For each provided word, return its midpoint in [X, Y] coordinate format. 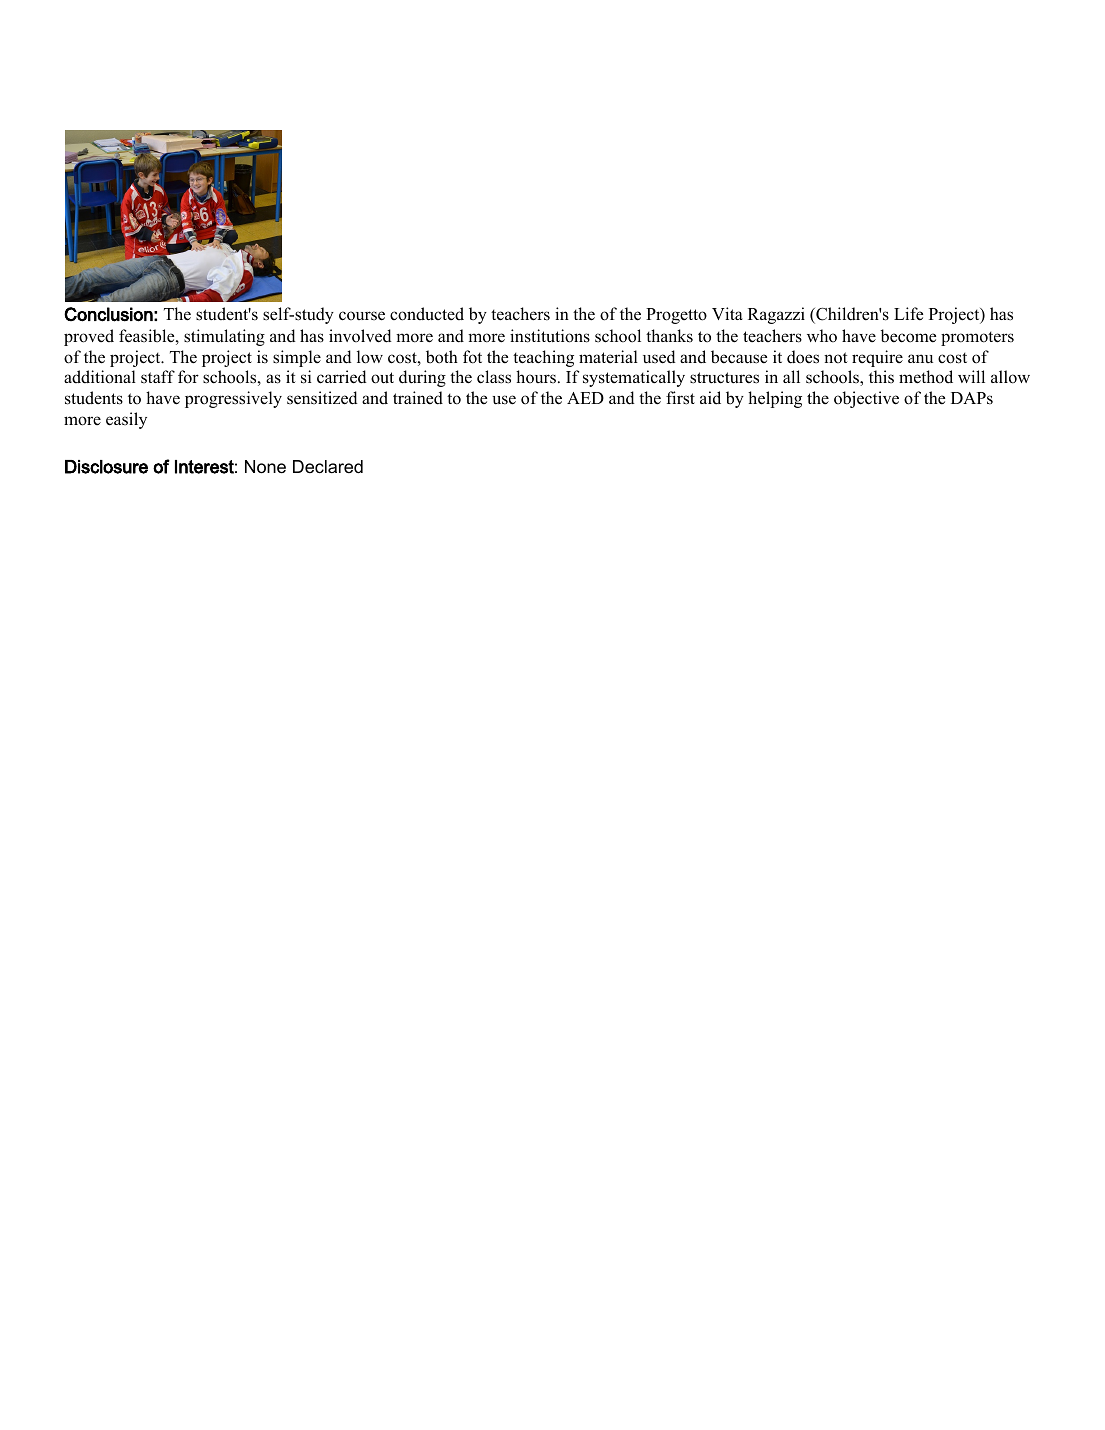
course [362, 316]
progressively [233, 399]
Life [908, 314]
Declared [328, 467]
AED [585, 398]
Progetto [676, 316]
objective [866, 399]
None [265, 467]
